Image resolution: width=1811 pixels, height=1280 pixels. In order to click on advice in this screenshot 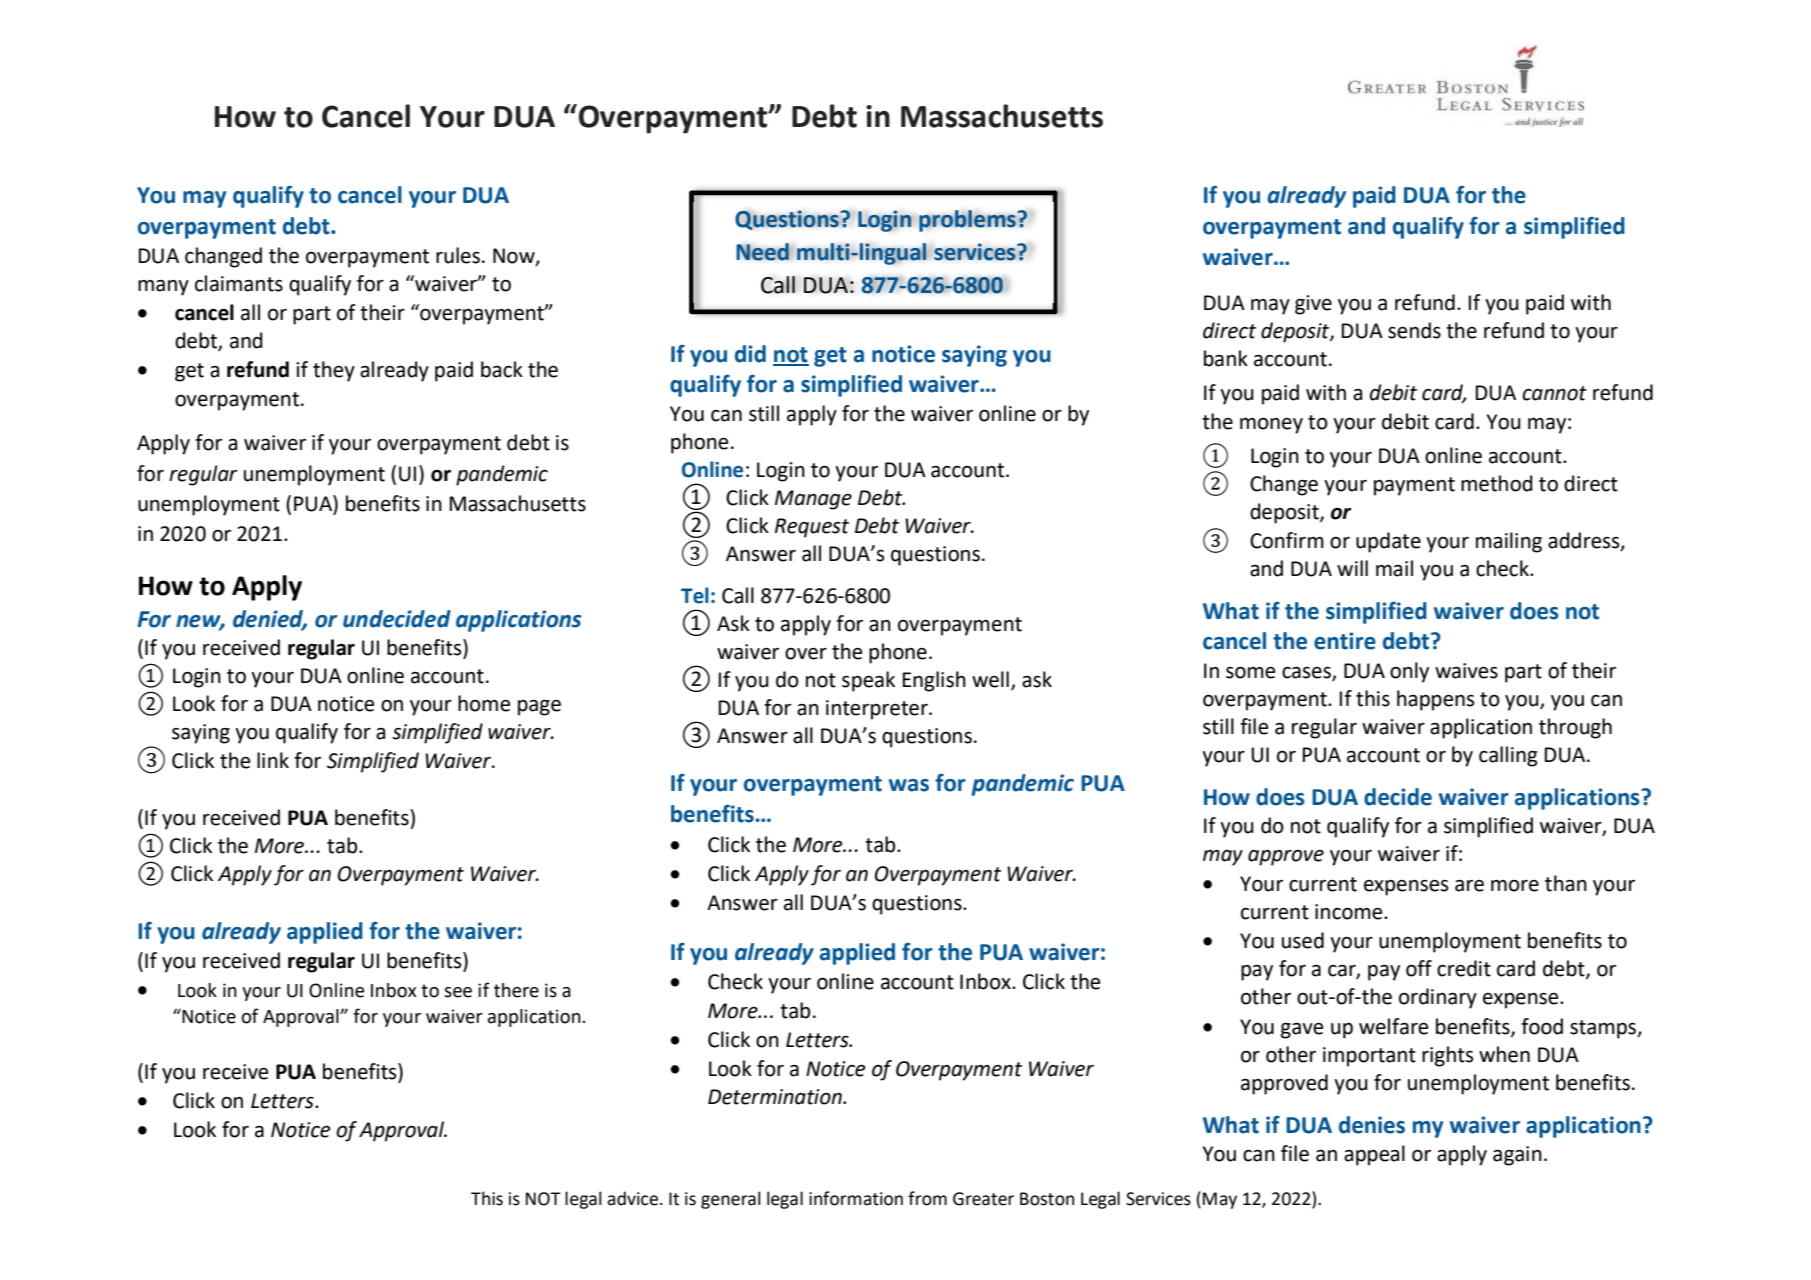, I will do `click(632, 1198)`.
